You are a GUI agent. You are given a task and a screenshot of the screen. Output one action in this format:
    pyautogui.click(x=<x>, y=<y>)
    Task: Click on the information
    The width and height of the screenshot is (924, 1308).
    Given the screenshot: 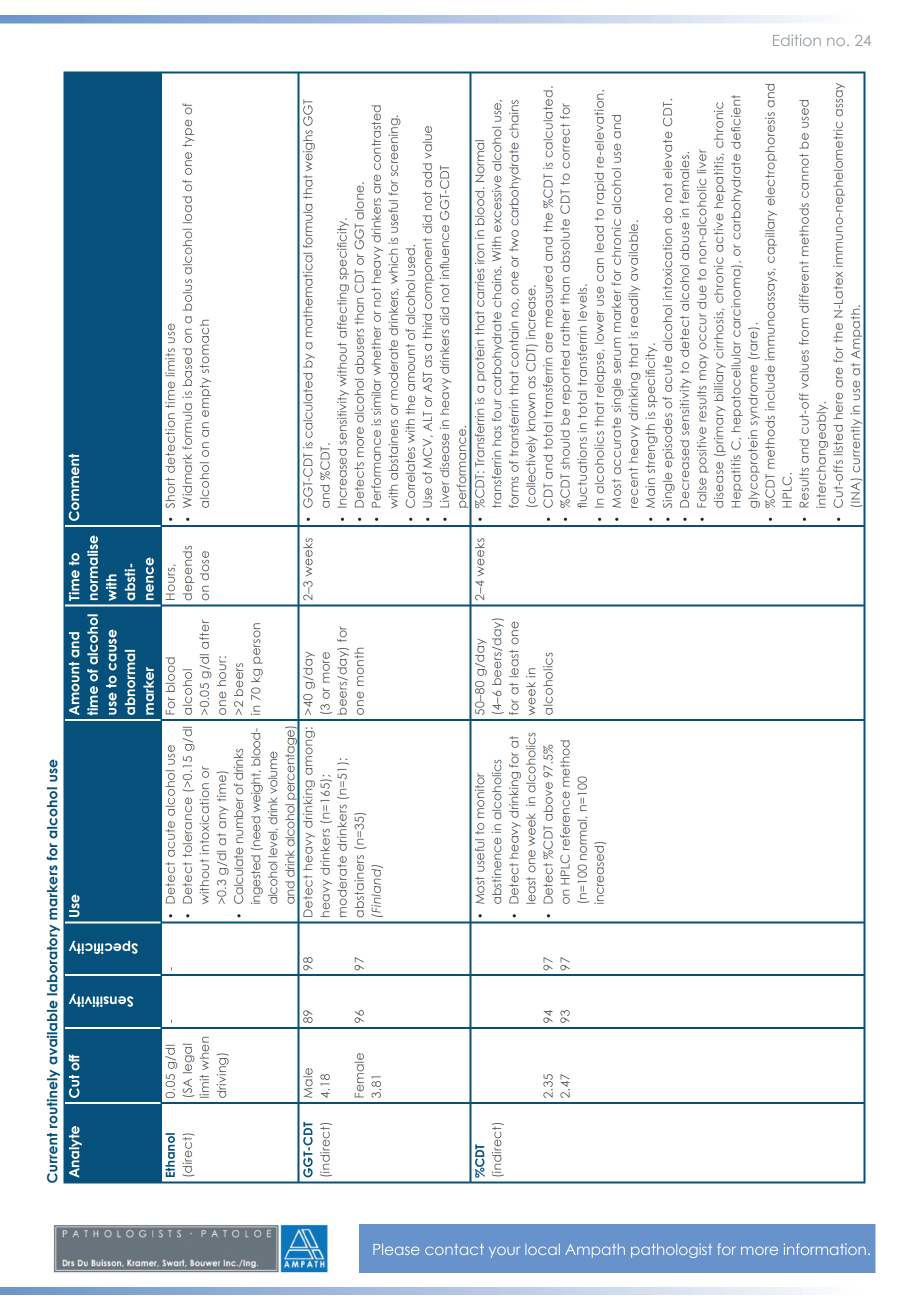 What is the action you would take?
    pyautogui.click(x=825, y=1249)
